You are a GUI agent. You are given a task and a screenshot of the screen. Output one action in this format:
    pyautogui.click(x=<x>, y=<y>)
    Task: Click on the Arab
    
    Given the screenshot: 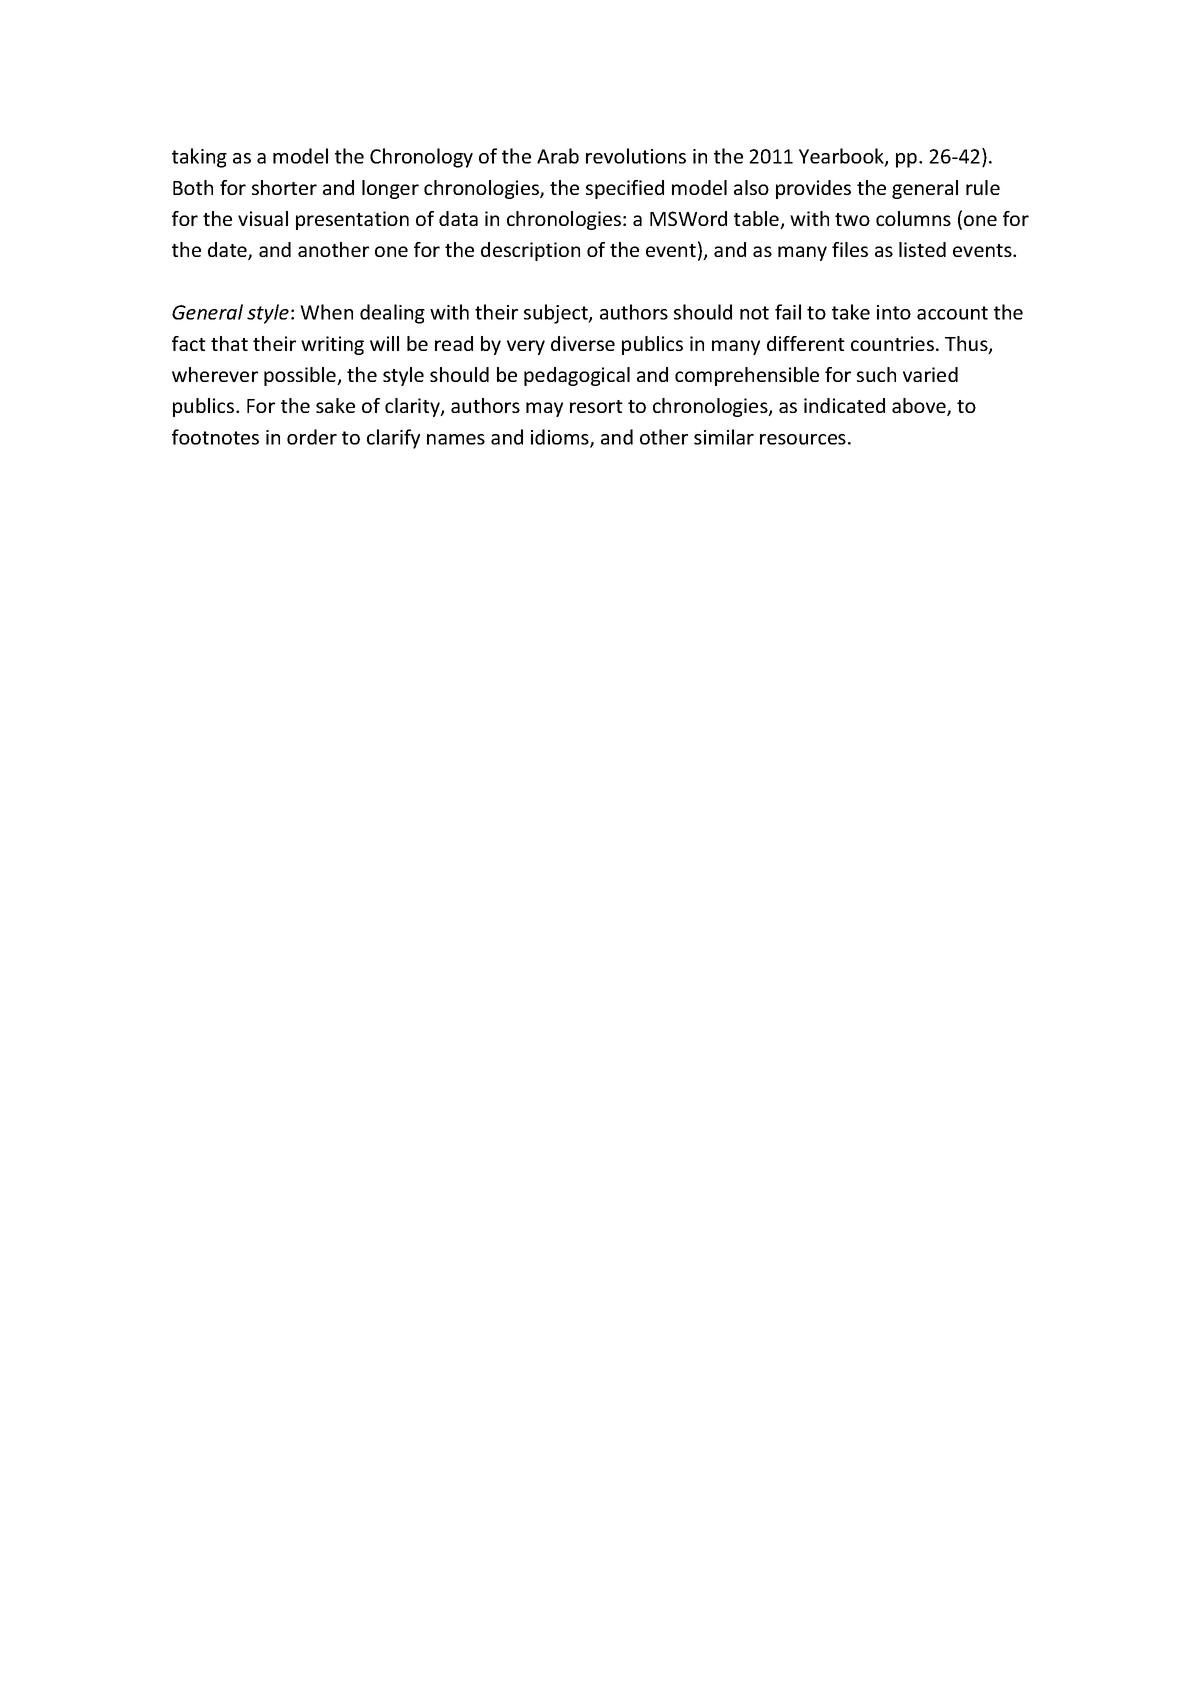 What is the action you would take?
    pyautogui.click(x=558, y=156)
